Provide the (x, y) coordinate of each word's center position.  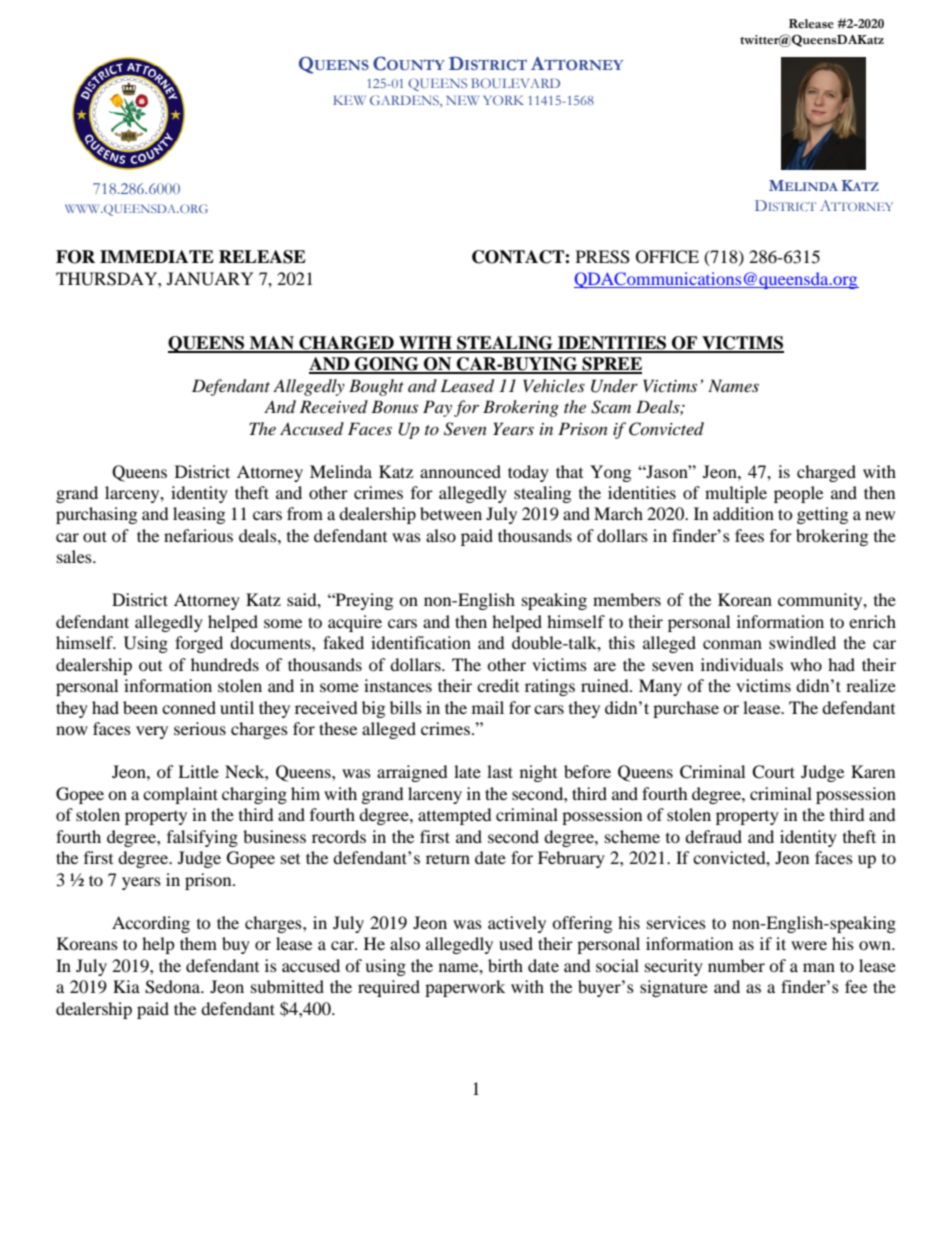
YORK (503, 100)
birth (505, 965)
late (467, 771)
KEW (349, 100)
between (451, 513)
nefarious (198, 535)
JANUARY (210, 279)
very (152, 732)
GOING (387, 365)
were (809, 945)
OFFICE (667, 257)
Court (773, 772)
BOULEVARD (515, 83)
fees (749, 535)
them (198, 943)
